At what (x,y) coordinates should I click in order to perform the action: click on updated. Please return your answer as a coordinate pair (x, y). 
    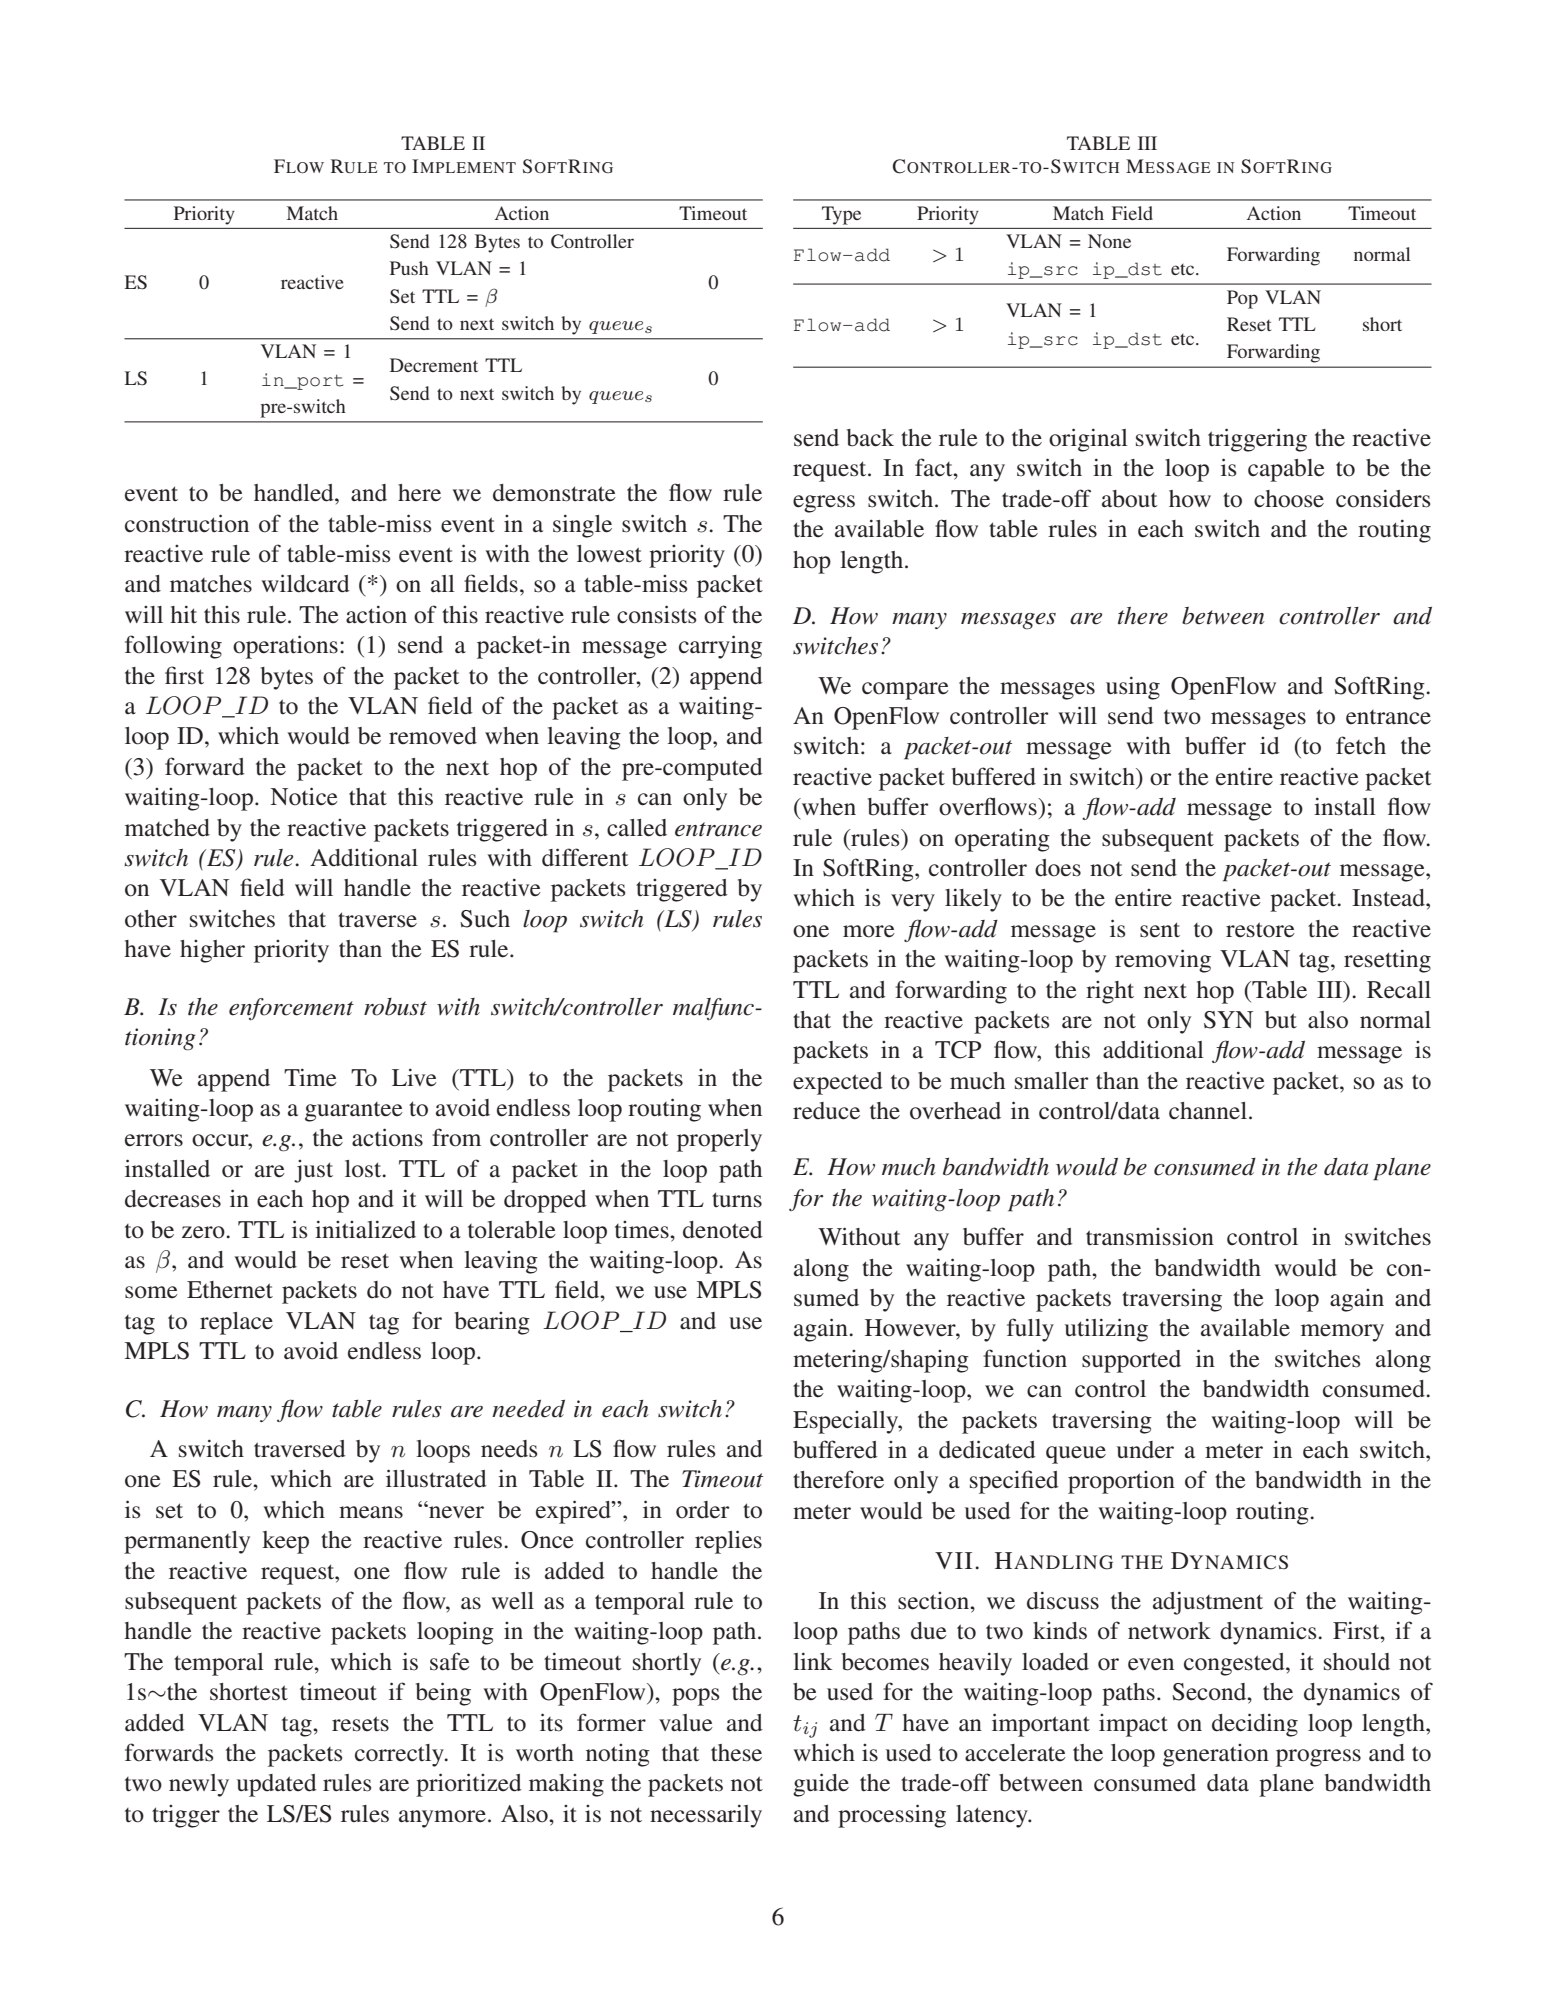
    Looking at the image, I should click on (277, 1785).
